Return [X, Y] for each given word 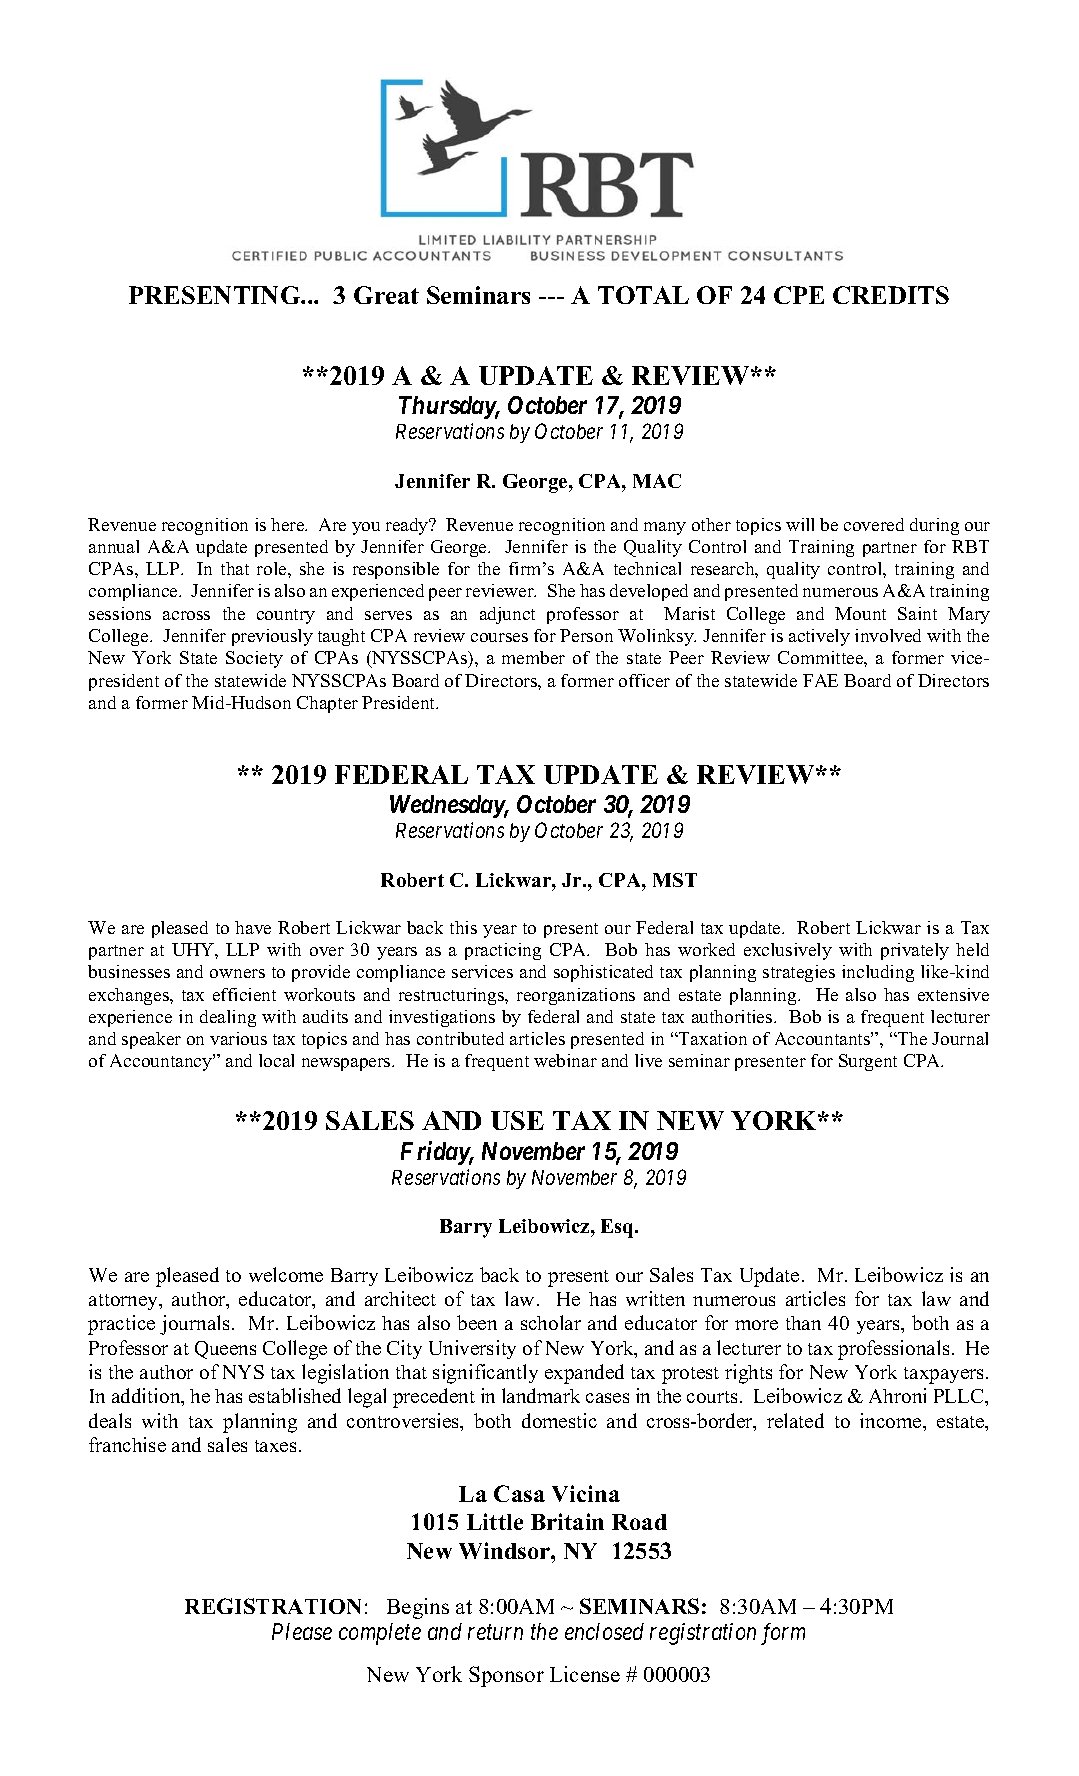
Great [386, 295]
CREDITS [891, 295]
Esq [619, 1228]
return [495, 1633]
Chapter [327, 704]
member [533, 657]
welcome [286, 1274]
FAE [820, 680]
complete [380, 1634]
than [803, 1323]
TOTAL [643, 295]
